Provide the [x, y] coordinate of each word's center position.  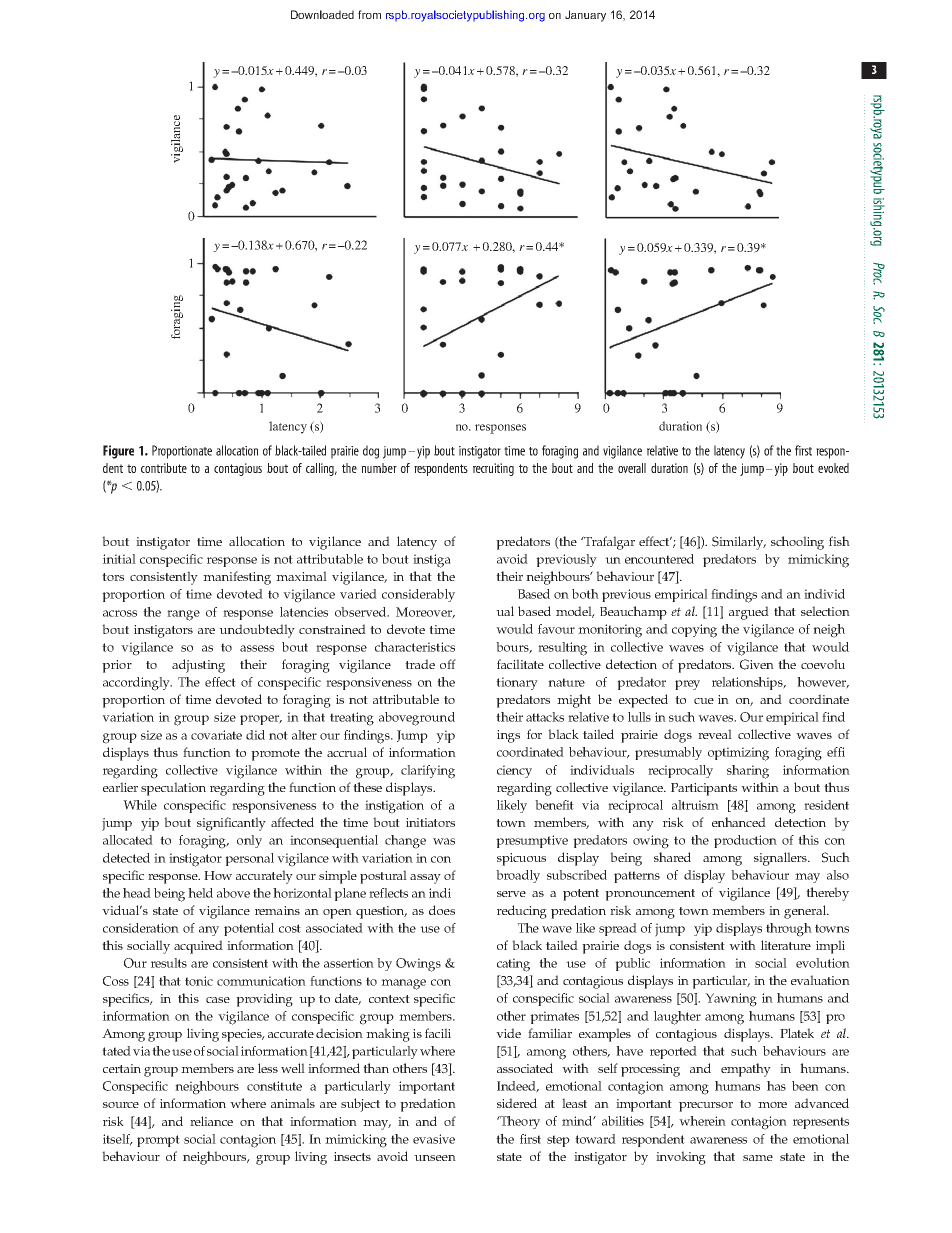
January [585, 16]
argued [749, 613]
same [758, 1158]
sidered [517, 1103]
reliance [211, 1121]
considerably [418, 595]
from [369, 14]
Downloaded [322, 14]
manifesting [237, 578]
